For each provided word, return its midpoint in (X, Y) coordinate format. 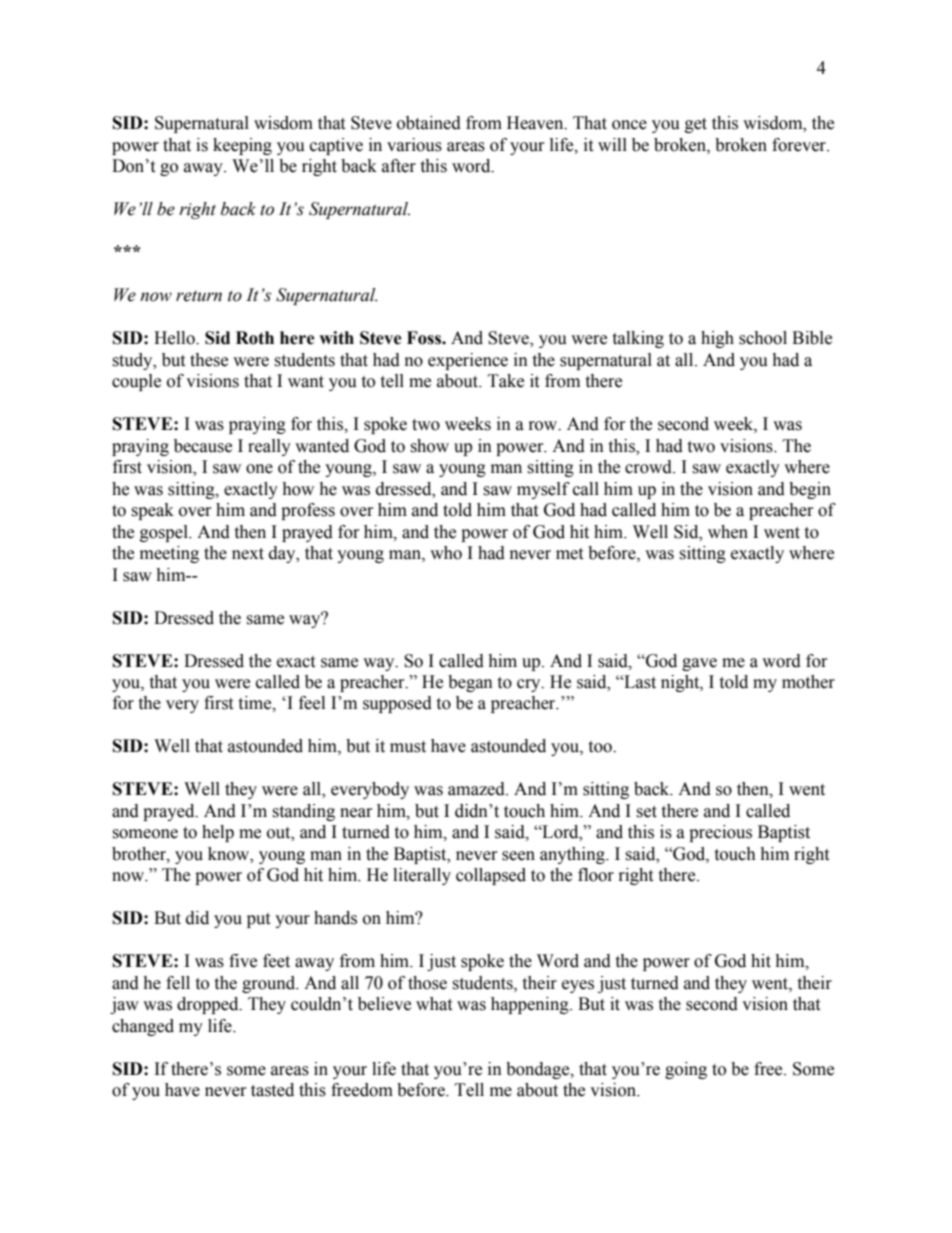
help (218, 833)
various (414, 145)
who (446, 553)
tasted (272, 1090)
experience (468, 361)
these (209, 360)
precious (720, 833)
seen (518, 856)
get (696, 125)
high (717, 339)
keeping (242, 146)
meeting (169, 554)
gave (699, 664)
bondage (539, 1070)
